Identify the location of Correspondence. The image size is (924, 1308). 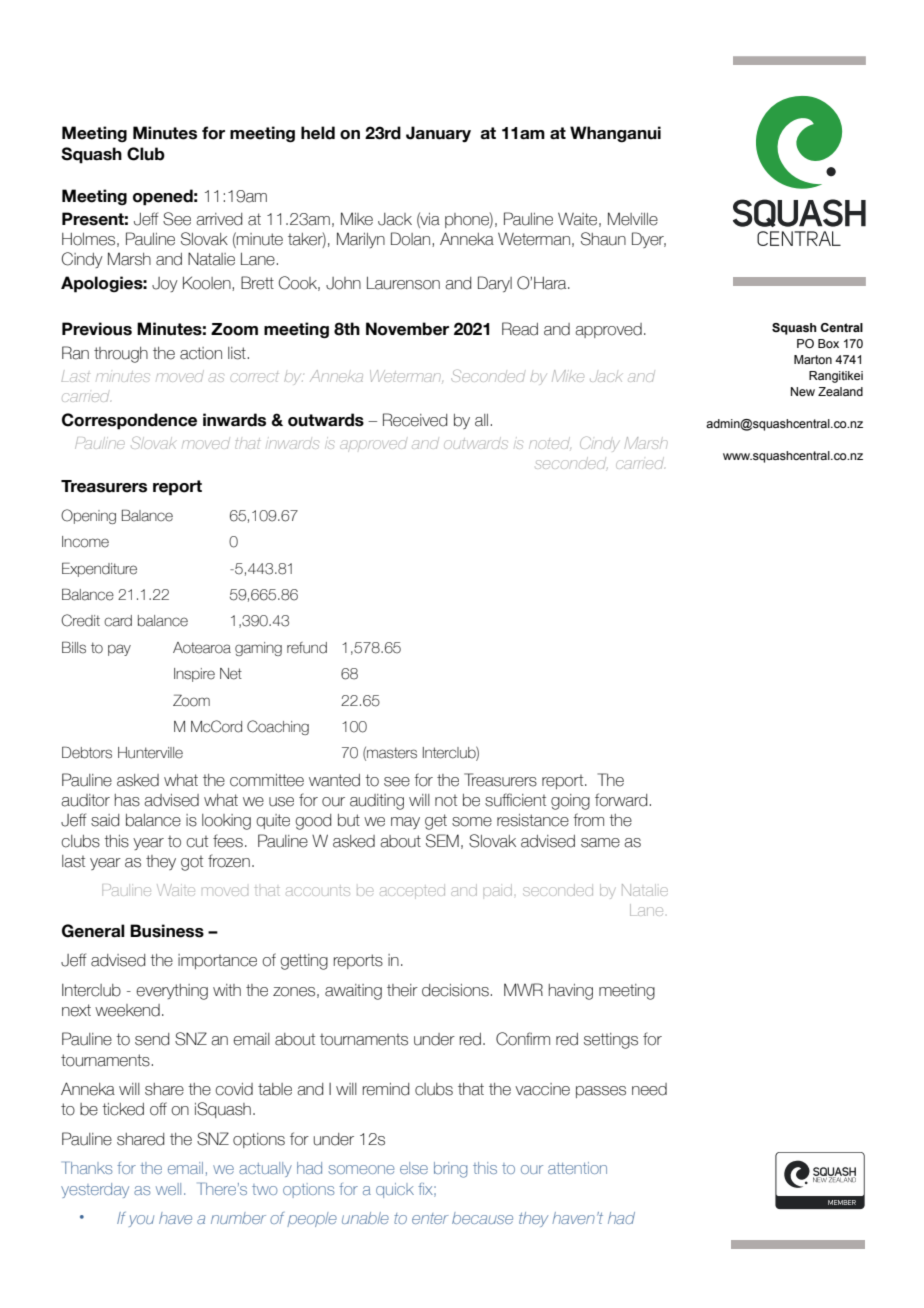
(129, 421).
